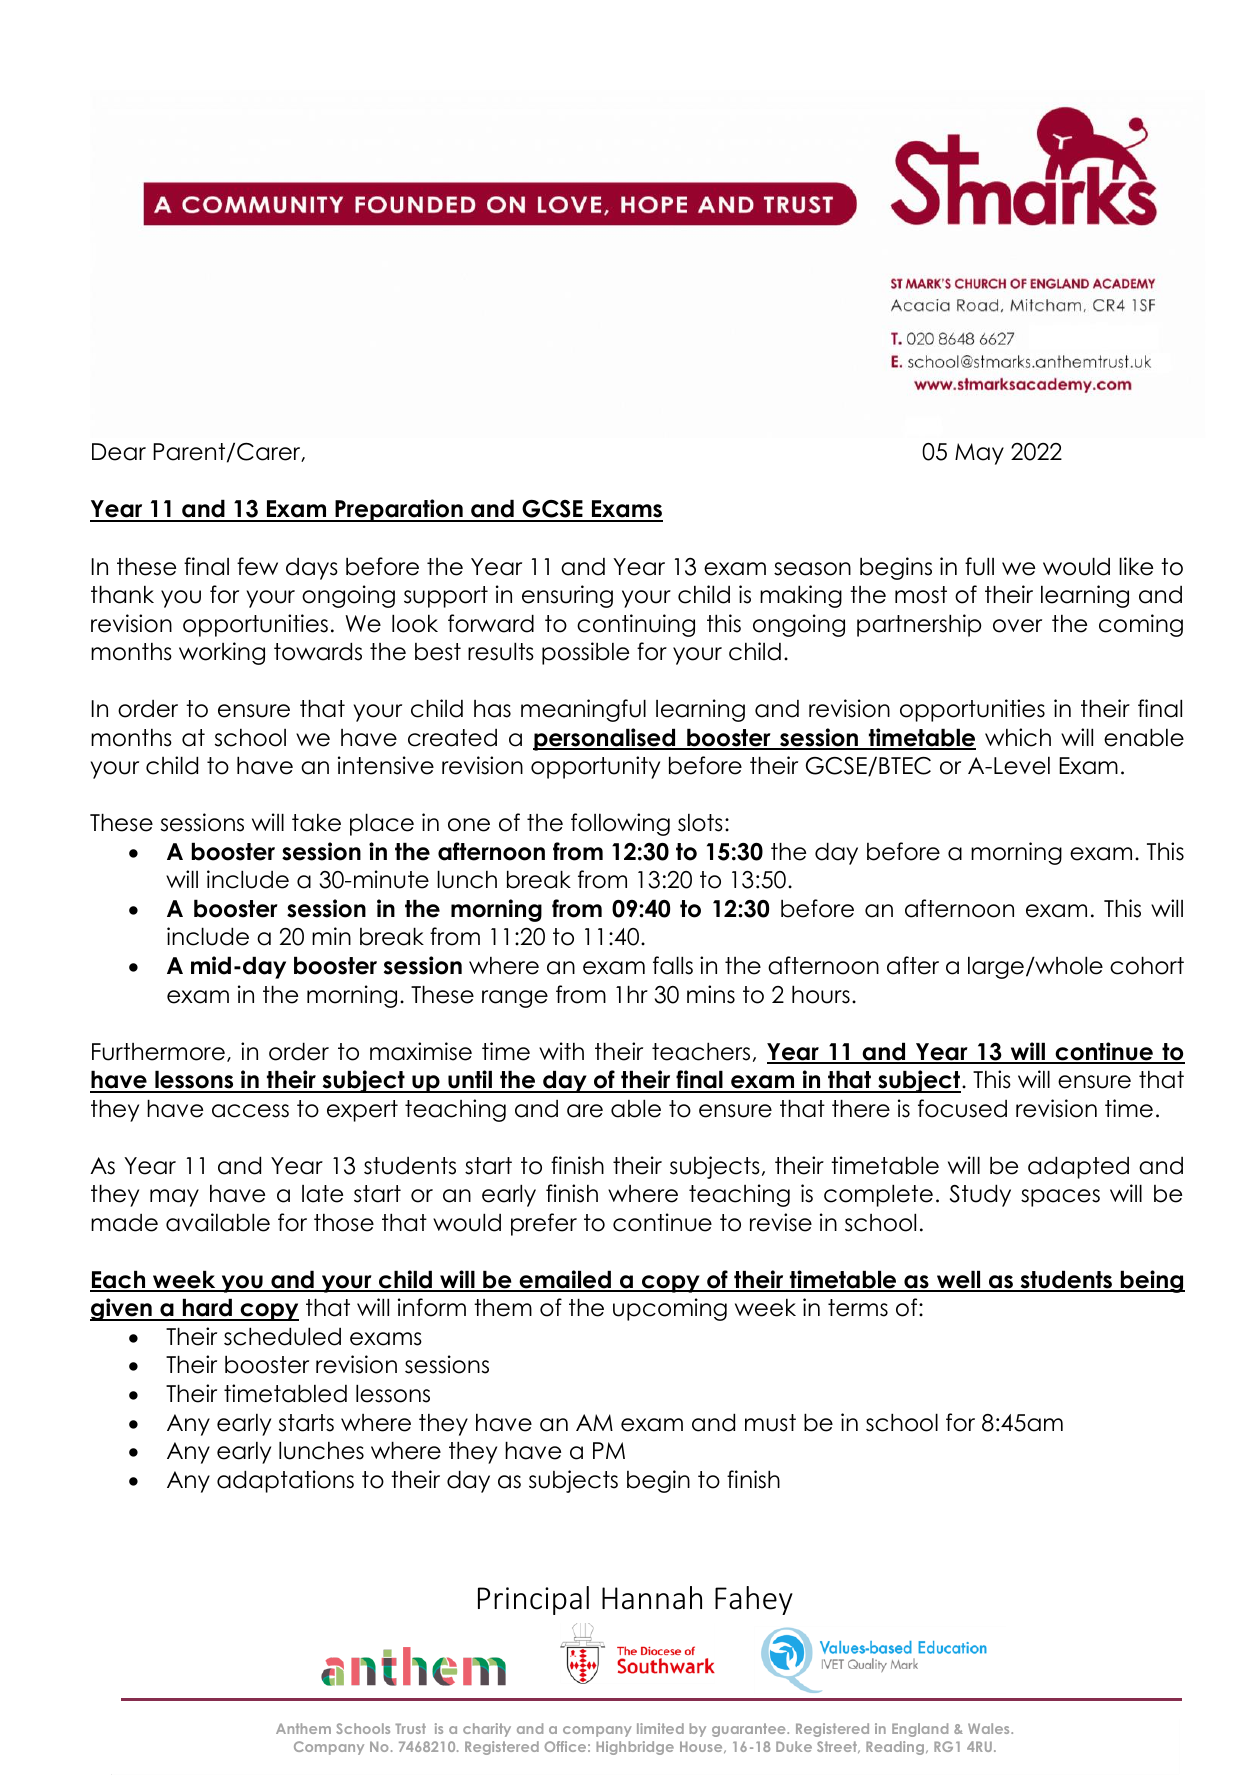  I want to click on ensuring, so click(567, 596).
